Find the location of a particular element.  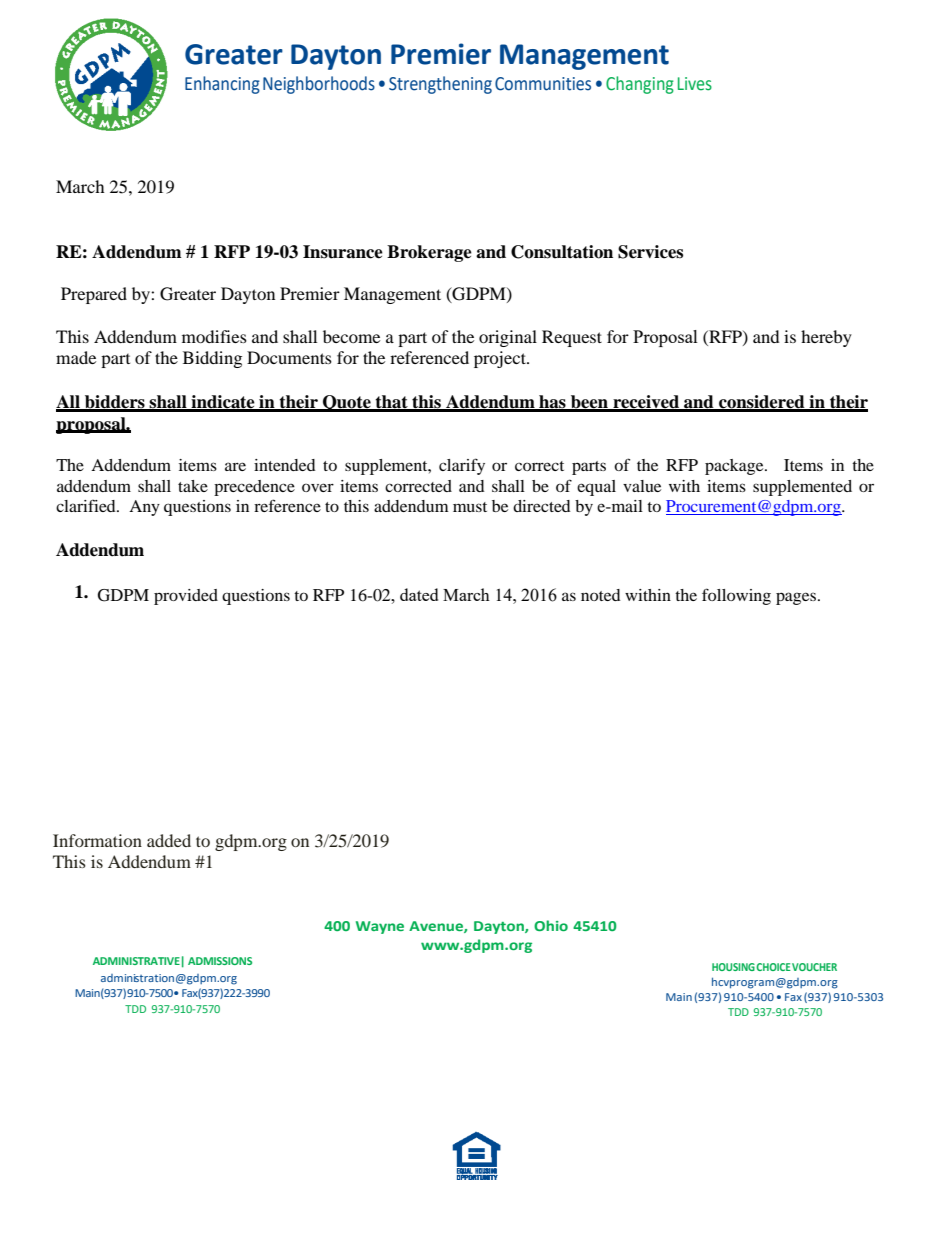

added is located at coordinates (169, 840).
